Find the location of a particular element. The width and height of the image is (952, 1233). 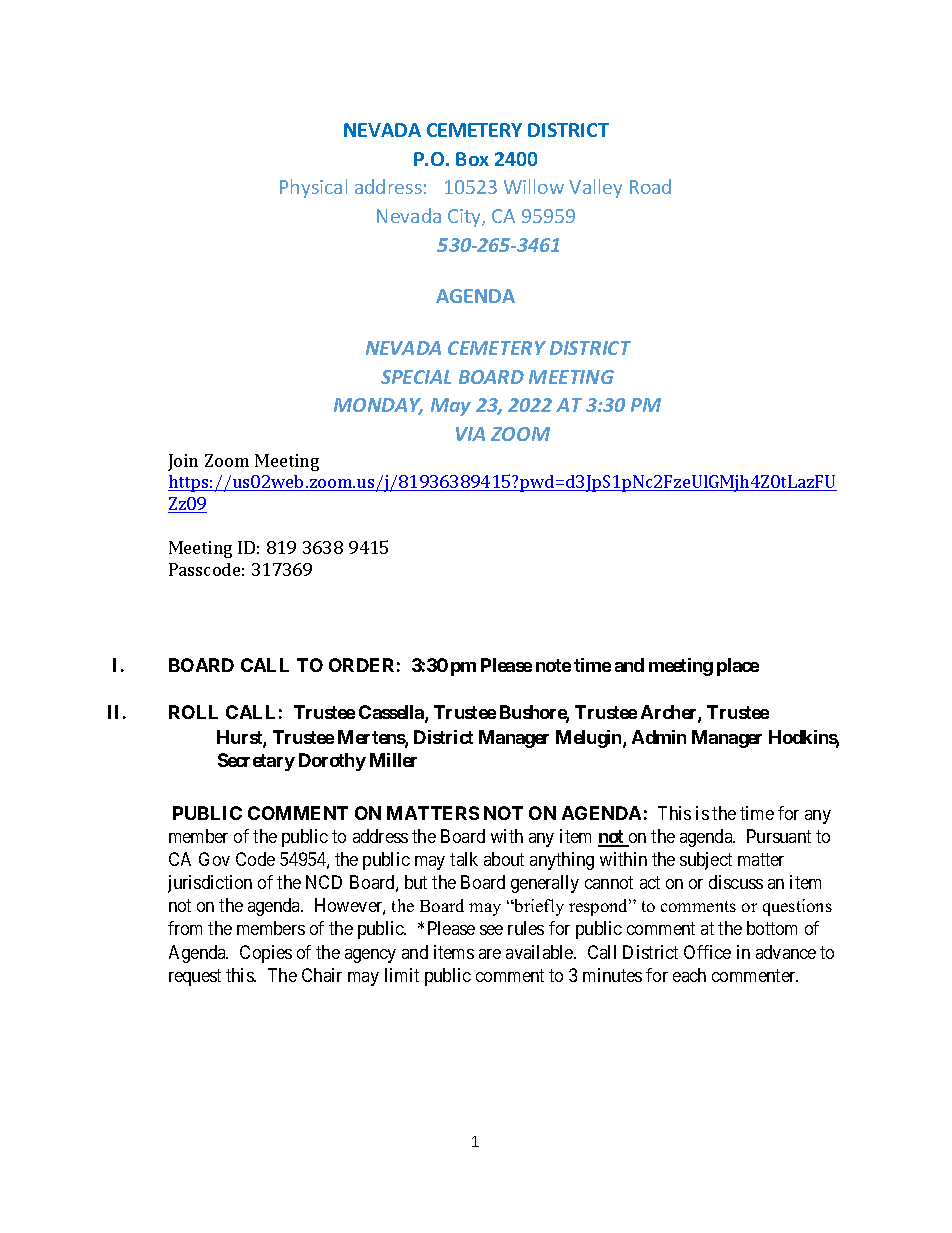

Join is located at coordinates (183, 462).
